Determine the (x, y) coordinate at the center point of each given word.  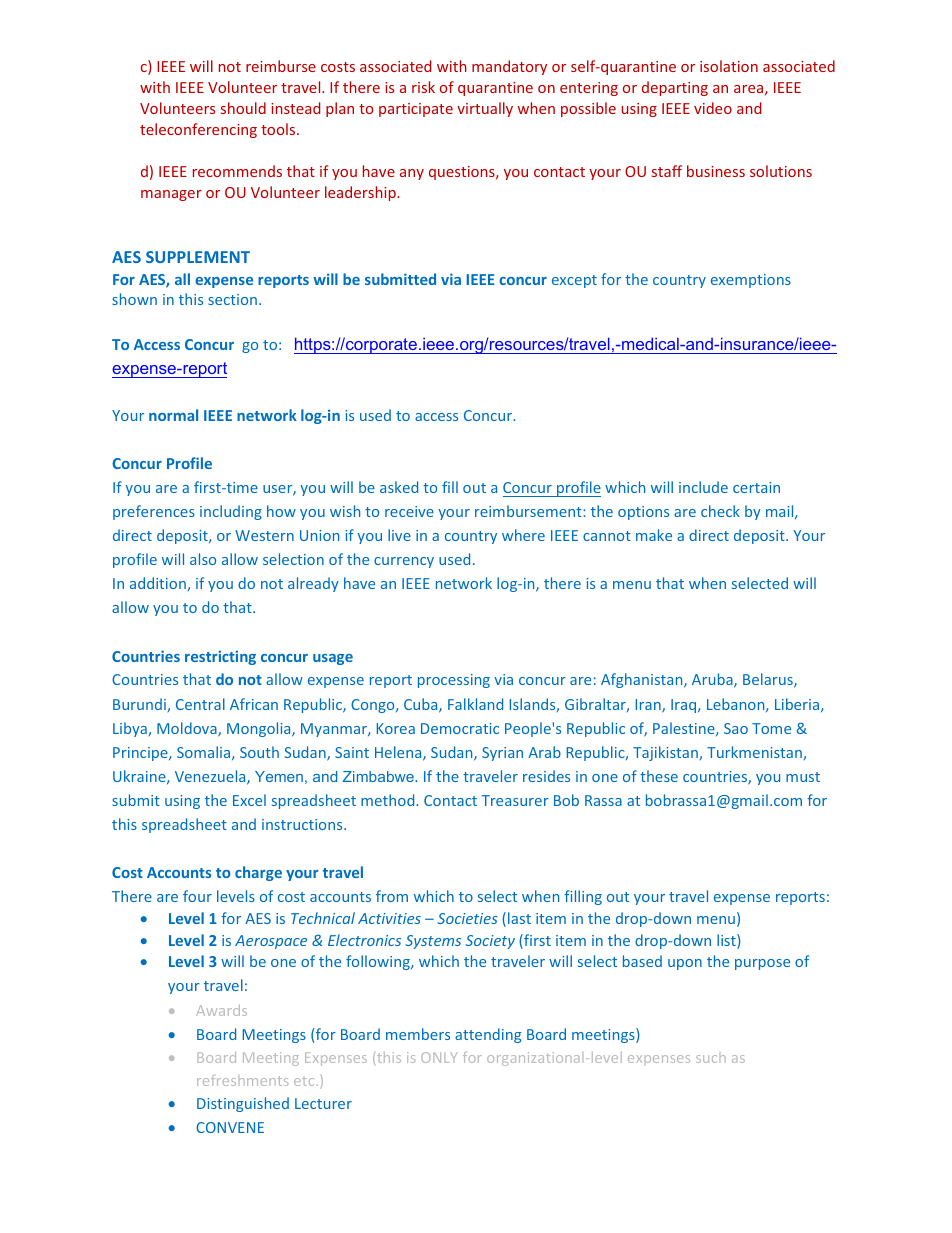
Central (200, 704)
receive (409, 511)
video (713, 108)
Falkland (475, 704)
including (231, 512)
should (243, 108)
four (197, 896)
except (574, 281)
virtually (485, 109)
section (232, 299)
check (720, 511)
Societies (467, 918)
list (727, 941)
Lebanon (737, 705)
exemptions (751, 281)
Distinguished (243, 1104)
